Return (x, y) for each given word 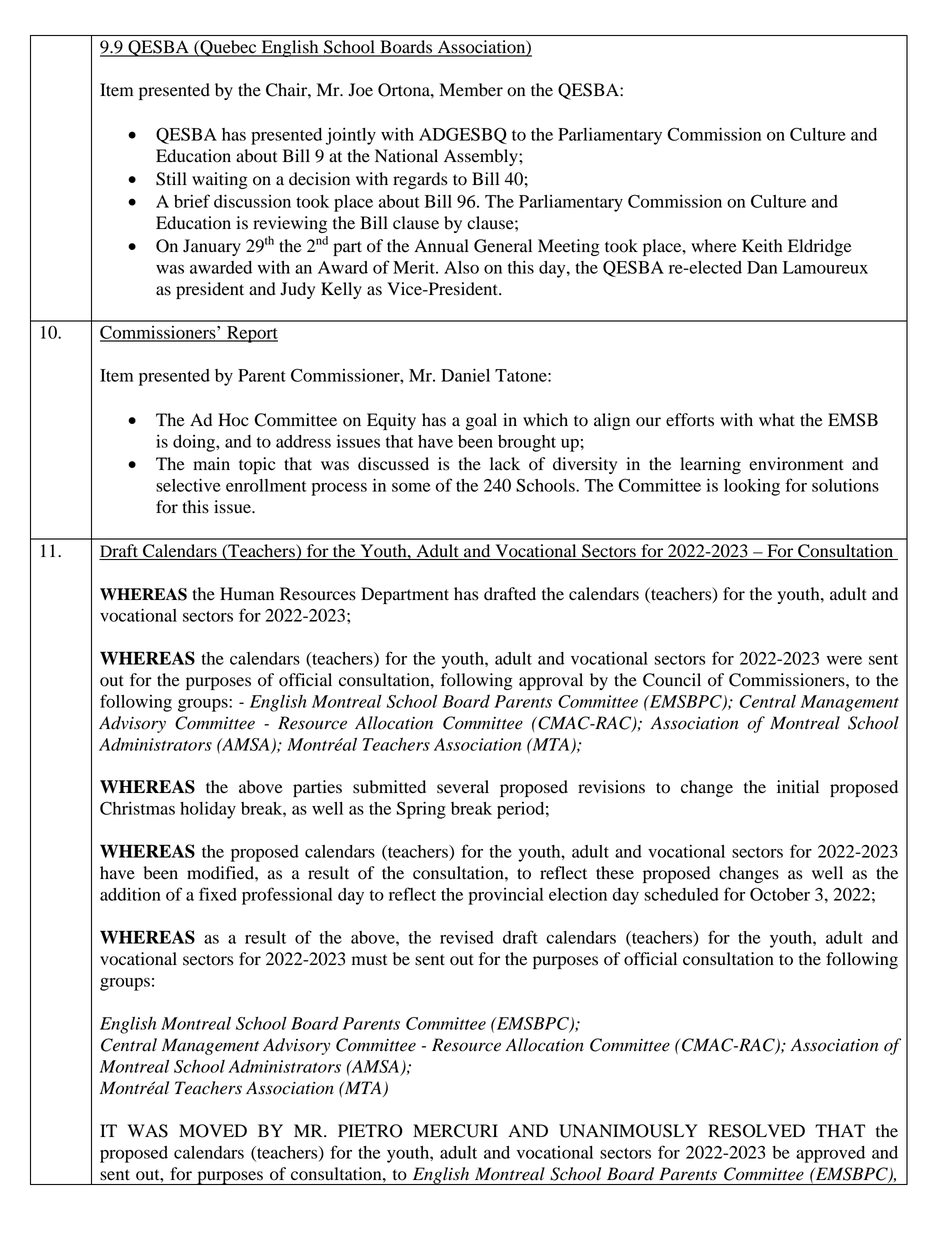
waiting (220, 180)
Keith (762, 246)
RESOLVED (756, 1131)
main (211, 463)
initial (798, 786)
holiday (208, 810)
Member (471, 90)
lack (505, 463)
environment (796, 464)
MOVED (213, 1131)
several (463, 787)
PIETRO (370, 1131)
